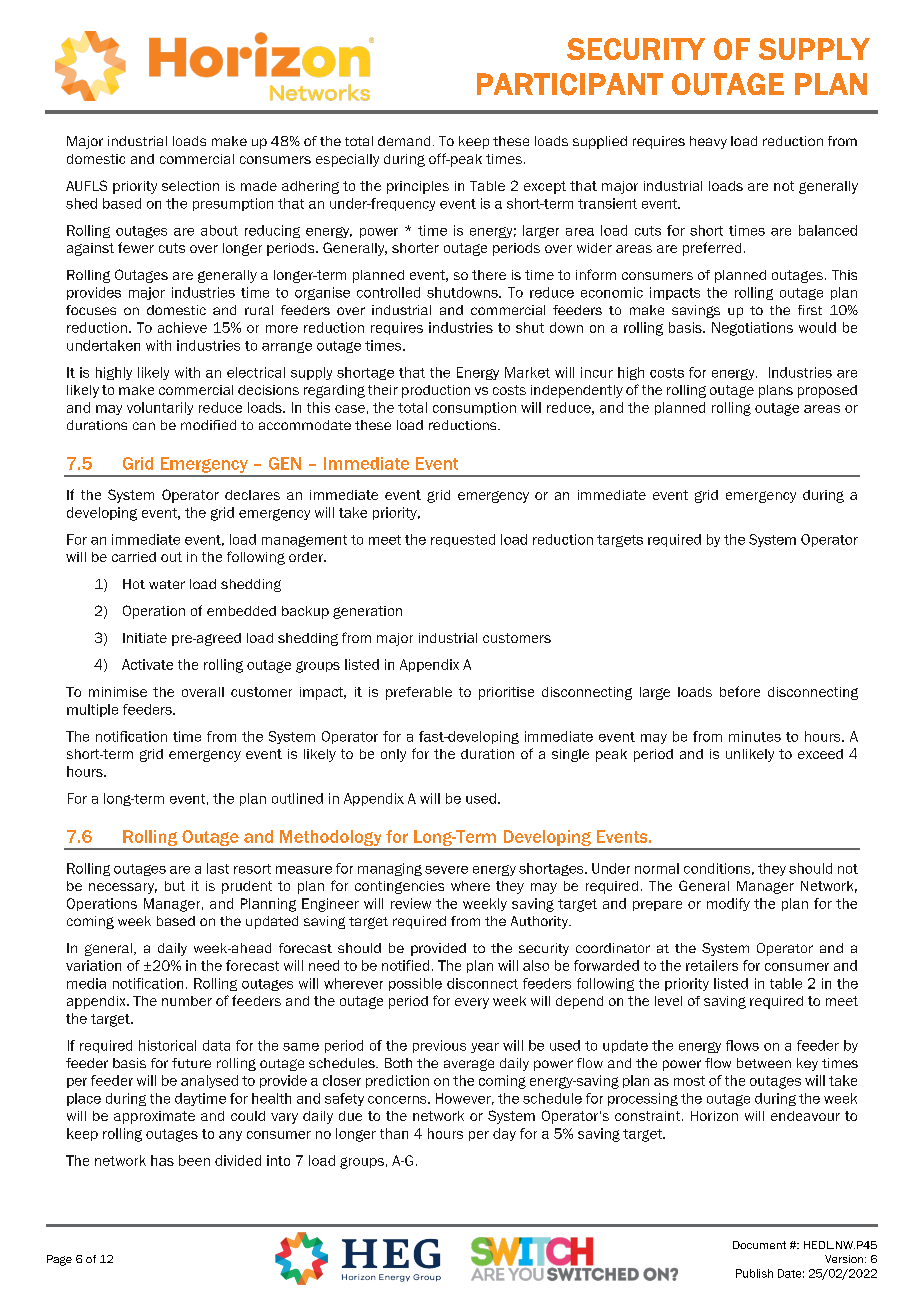 The height and width of the image is (1308, 924). What do you see at coordinates (708, 142) in the image?
I see `heavy` at bounding box center [708, 142].
